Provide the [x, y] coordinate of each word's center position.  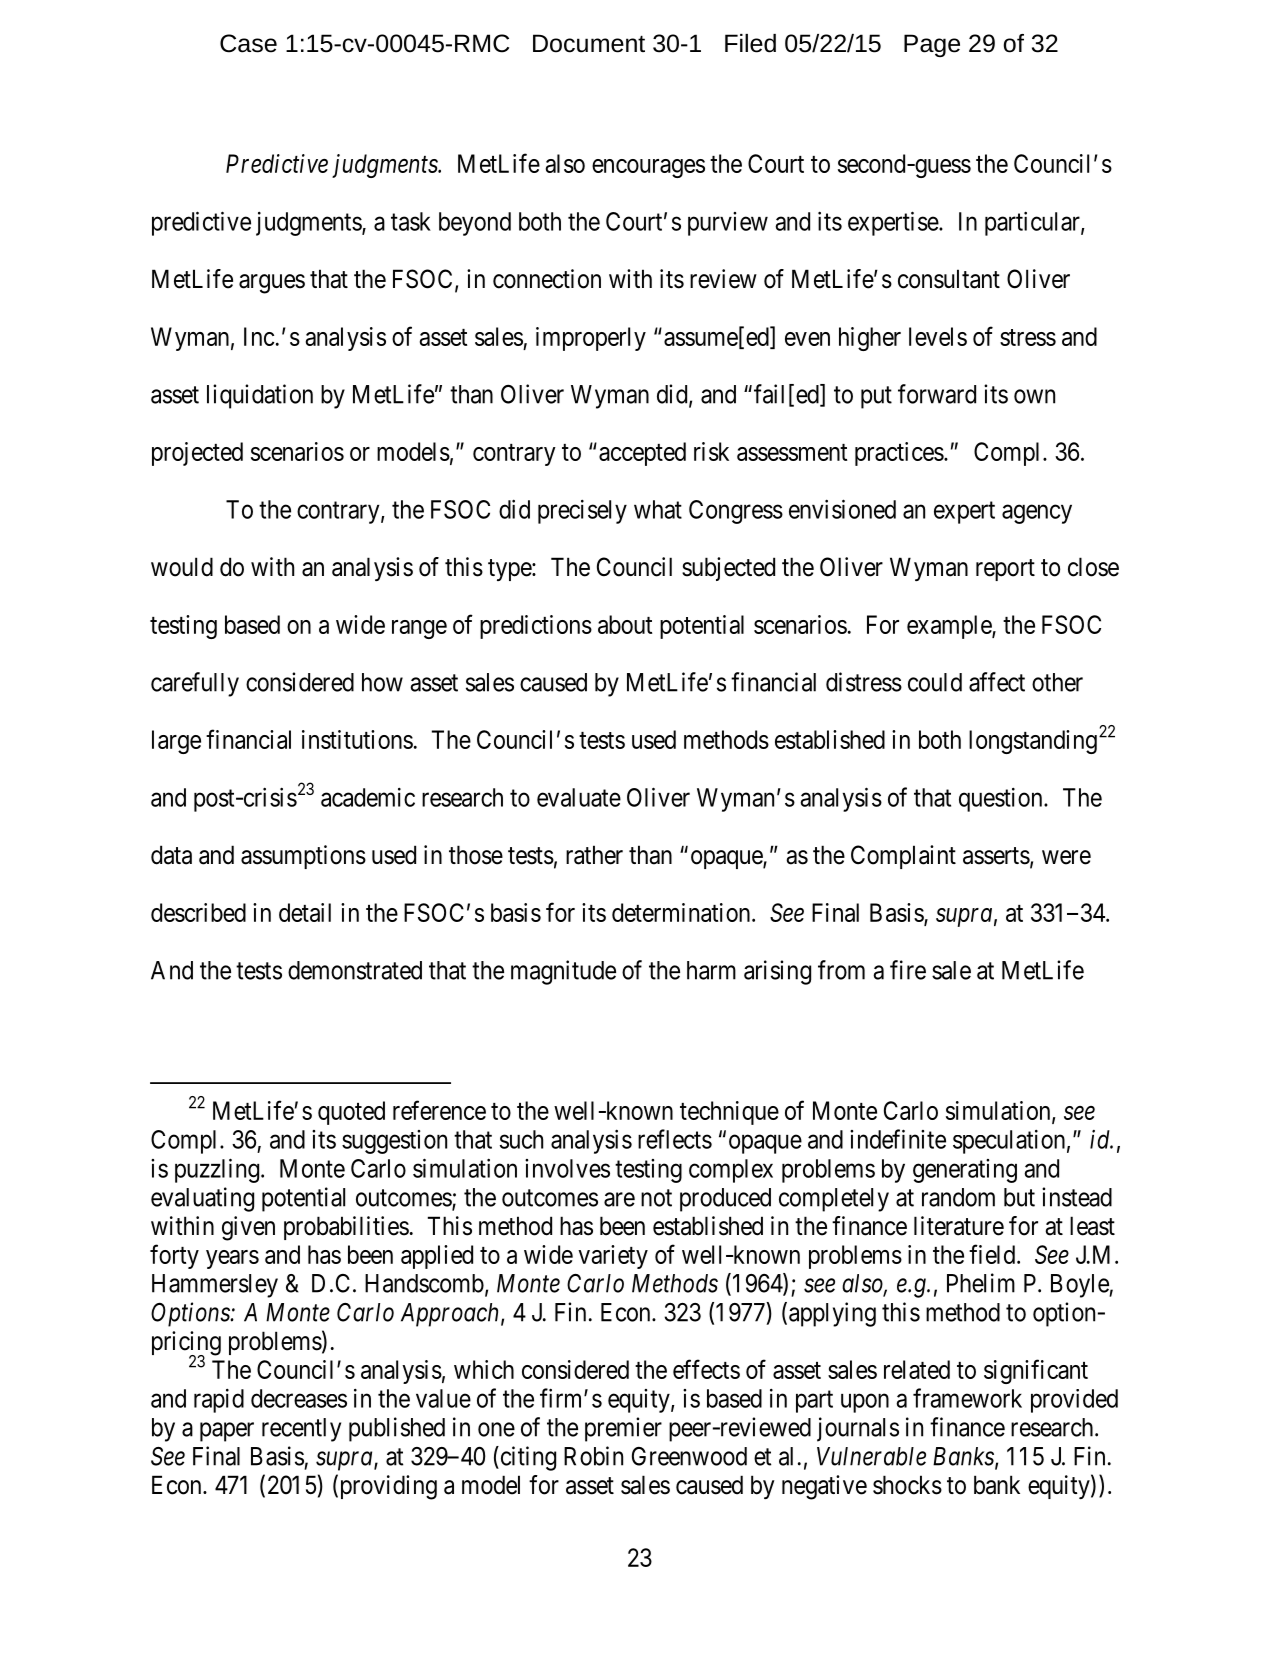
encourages [648, 168]
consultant [949, 279]
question [1002, 800]
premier [623, 1429]
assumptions [303, 857]
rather [594, 855]
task [411, 221]
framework [967, 1398]
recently [301, 1430]
